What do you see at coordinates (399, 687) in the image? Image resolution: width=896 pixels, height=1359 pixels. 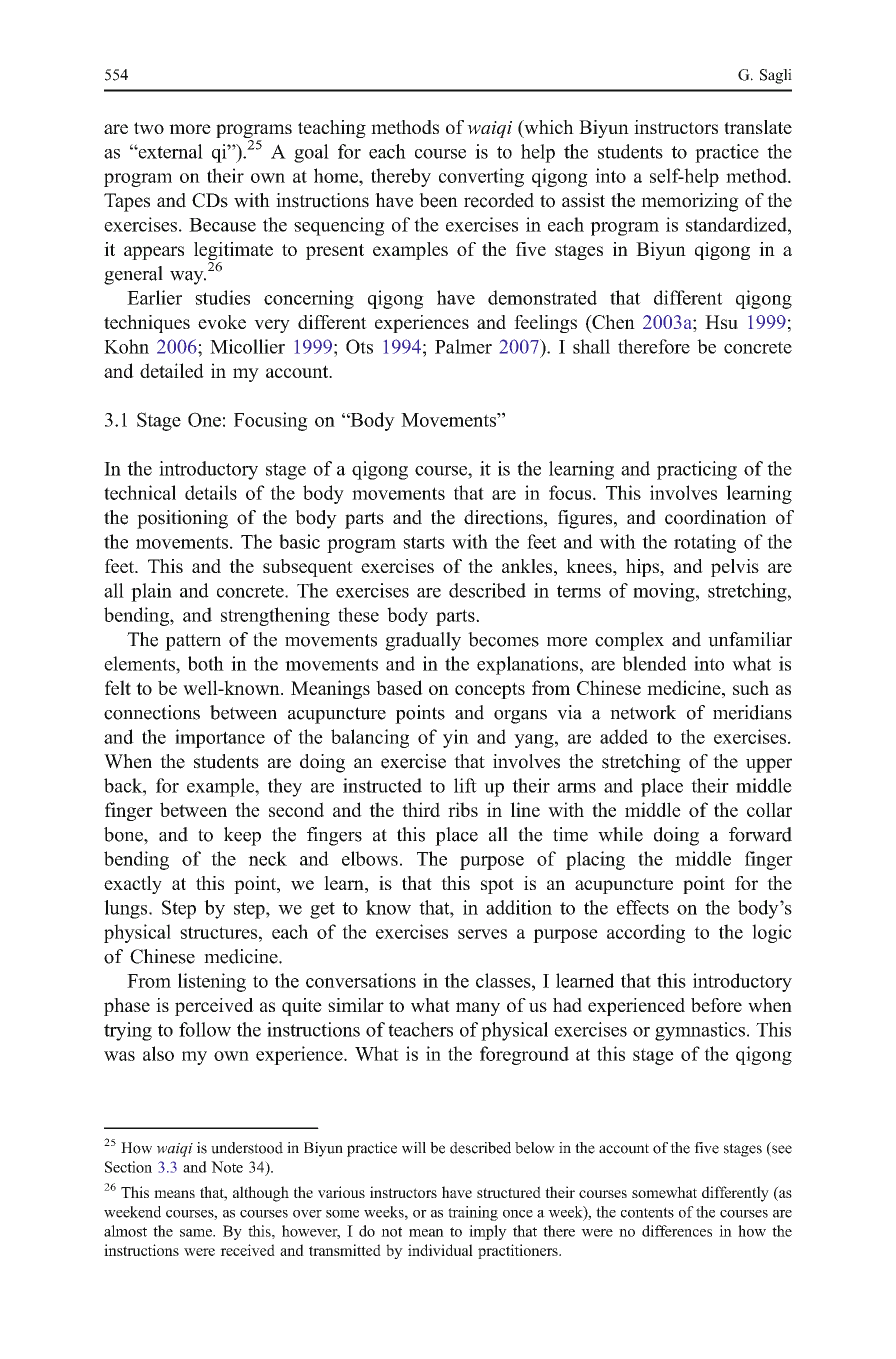 I see `based` at bounding box center [399, 687].
